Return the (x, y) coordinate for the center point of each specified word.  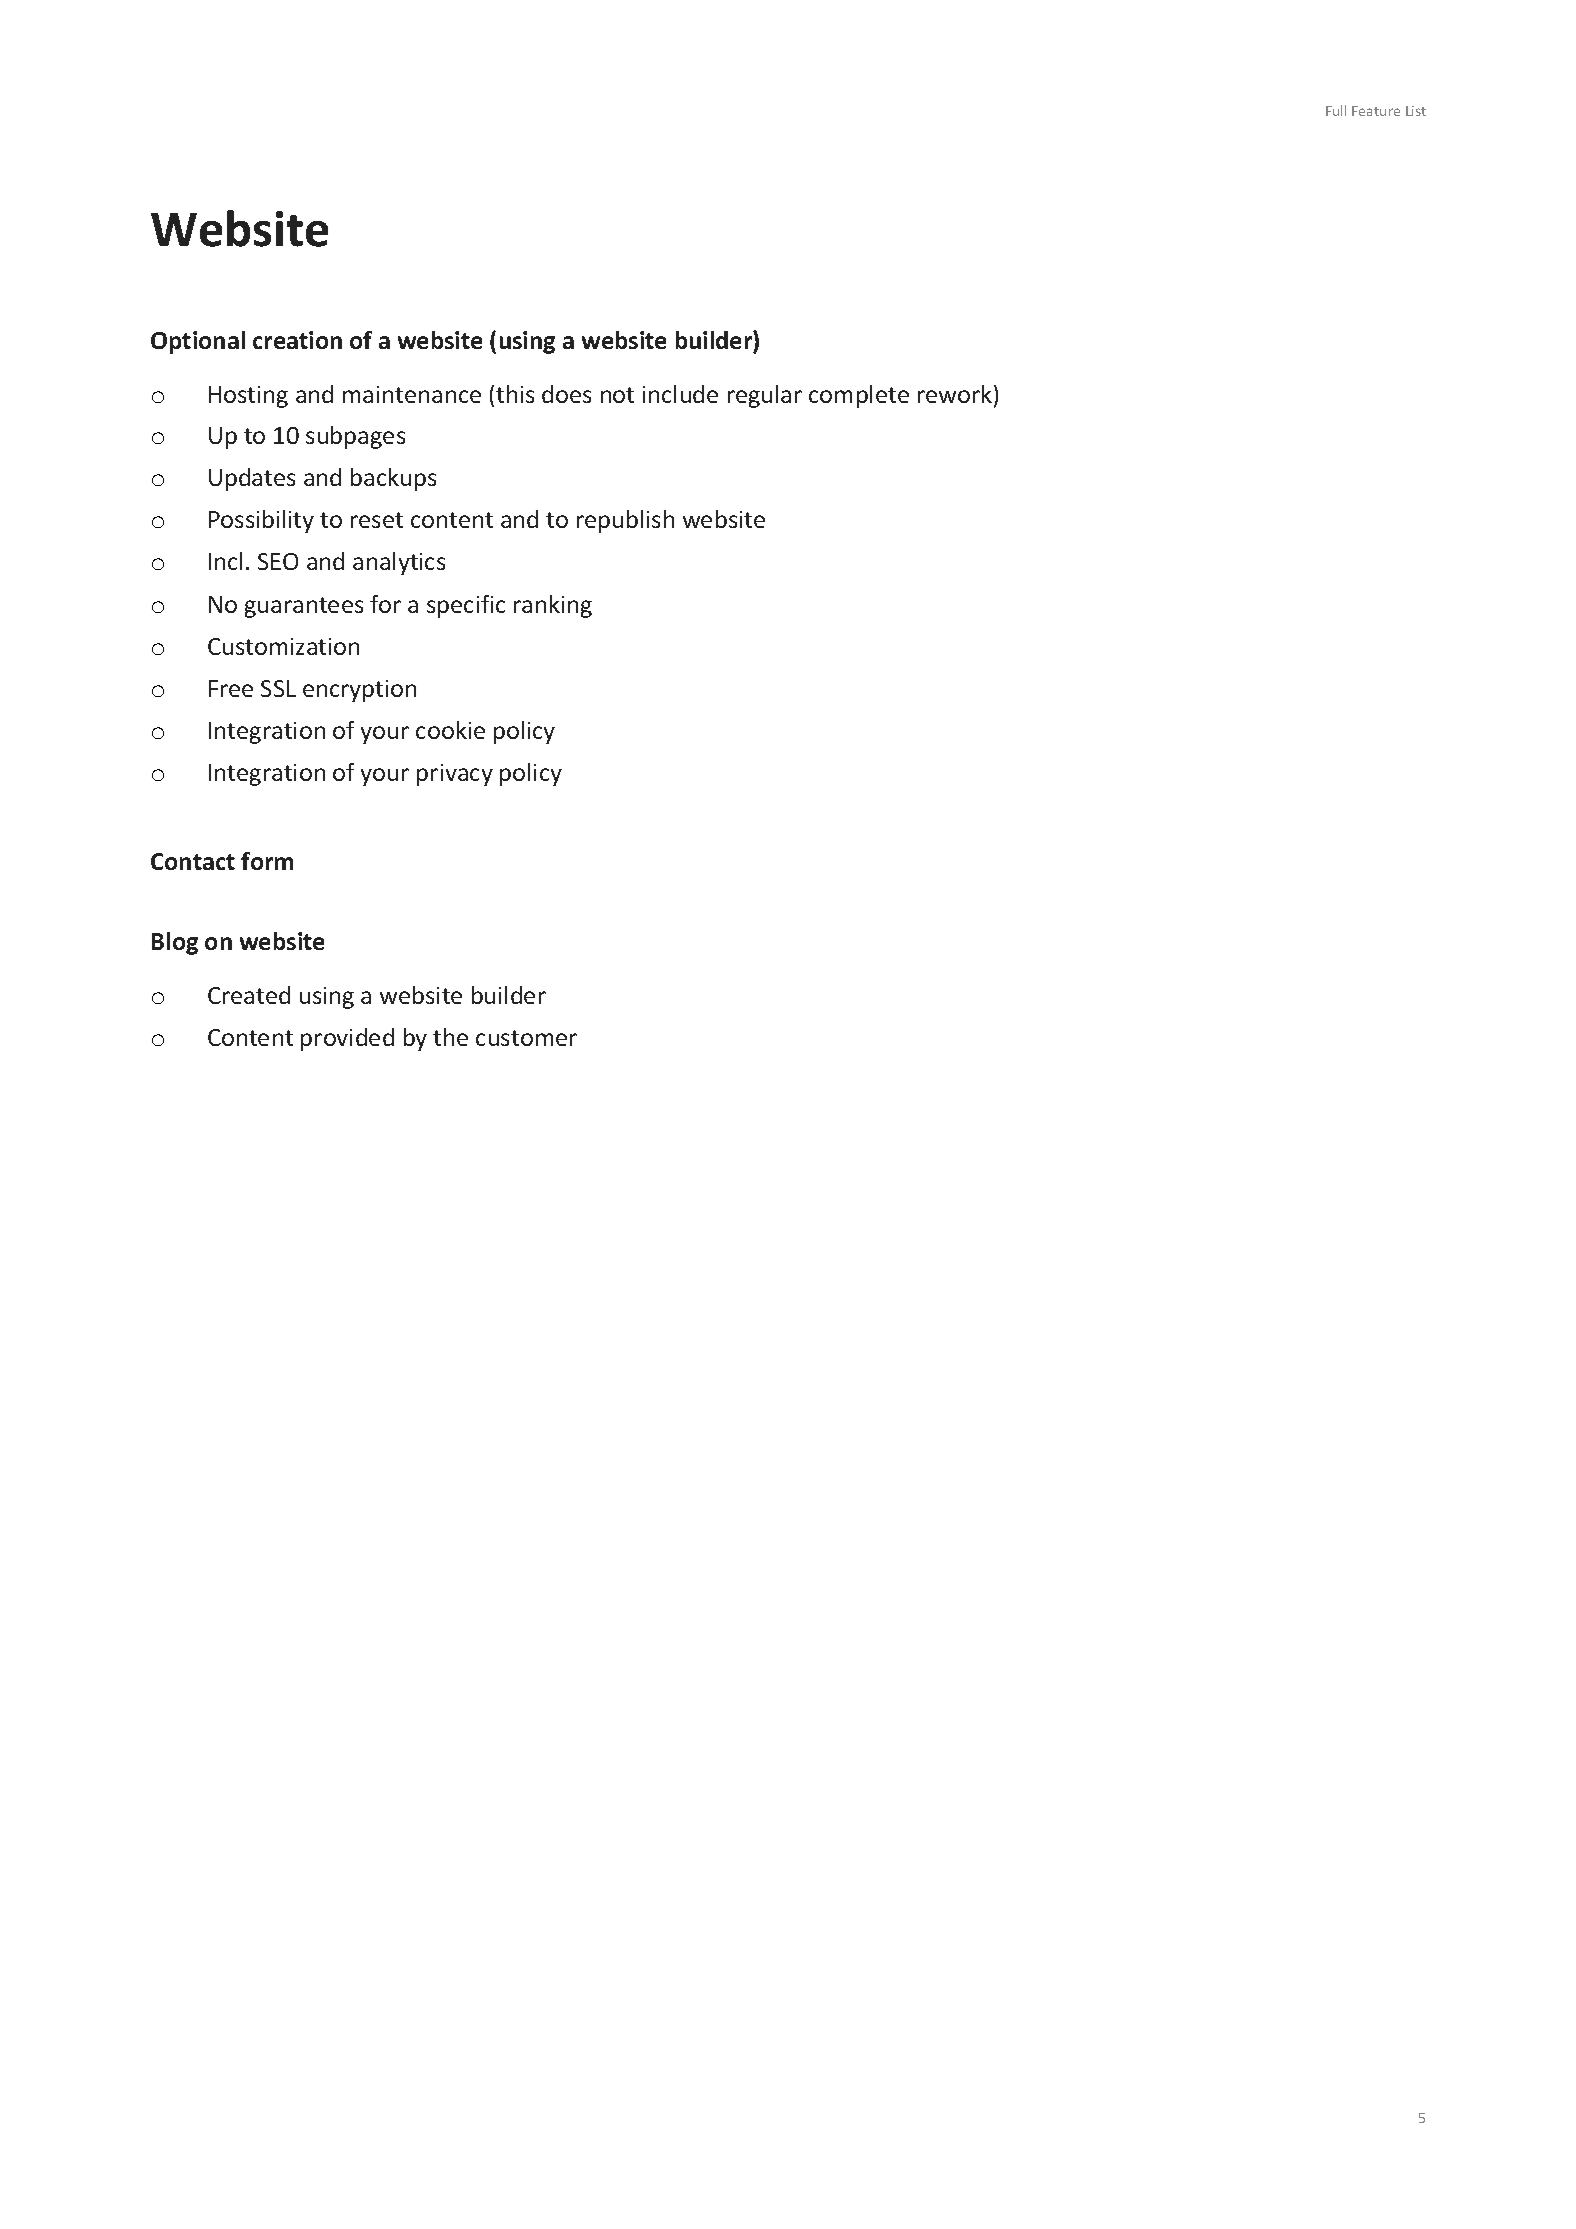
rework (956, 395)
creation (297, 340)
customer (526, 1038)
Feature (1376, 111)
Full (1336, 110)
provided (347, 1039)
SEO (278, 561)
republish (625, 521)
